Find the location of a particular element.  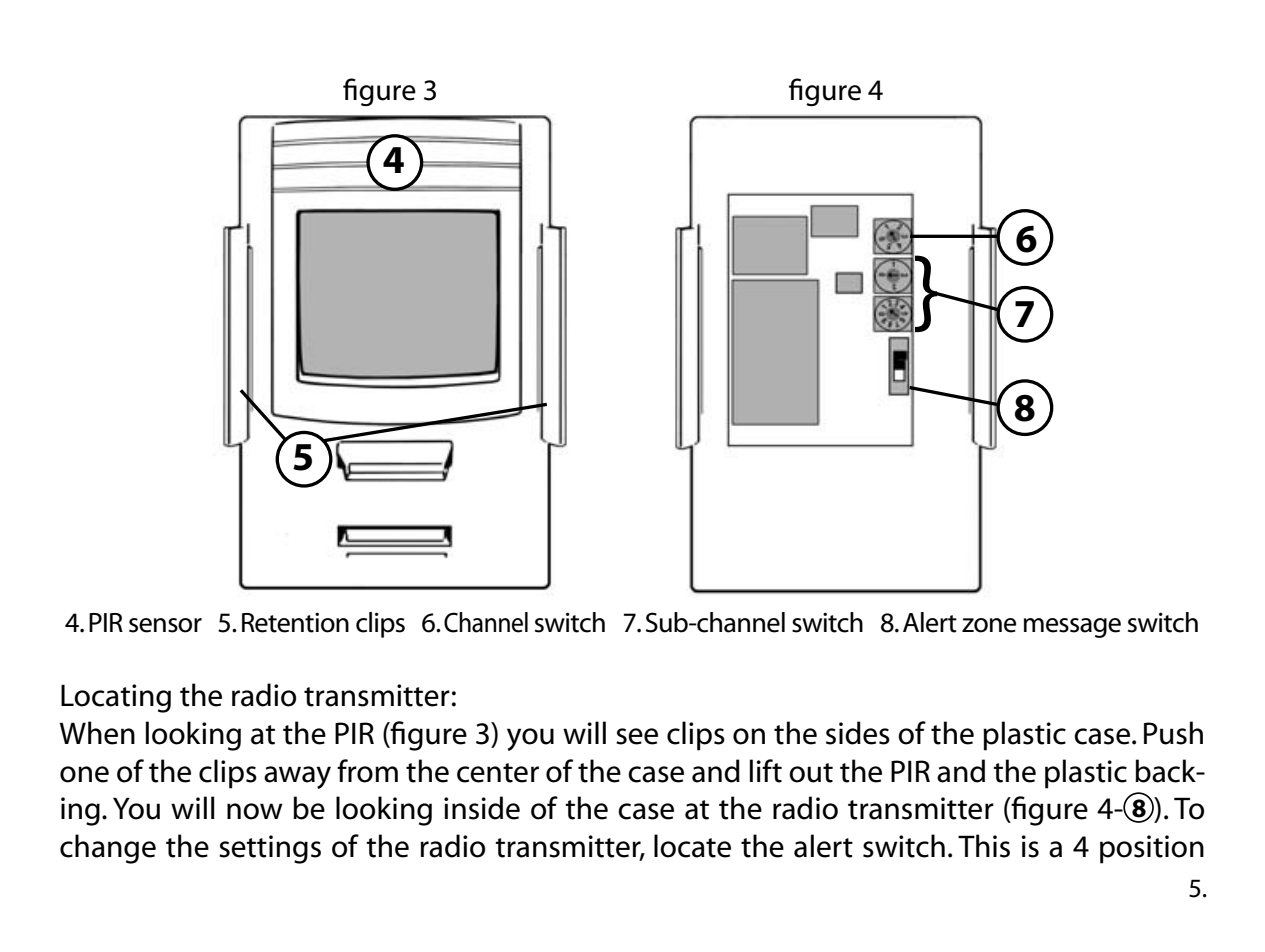

now is located at coordinates (255, 811).
